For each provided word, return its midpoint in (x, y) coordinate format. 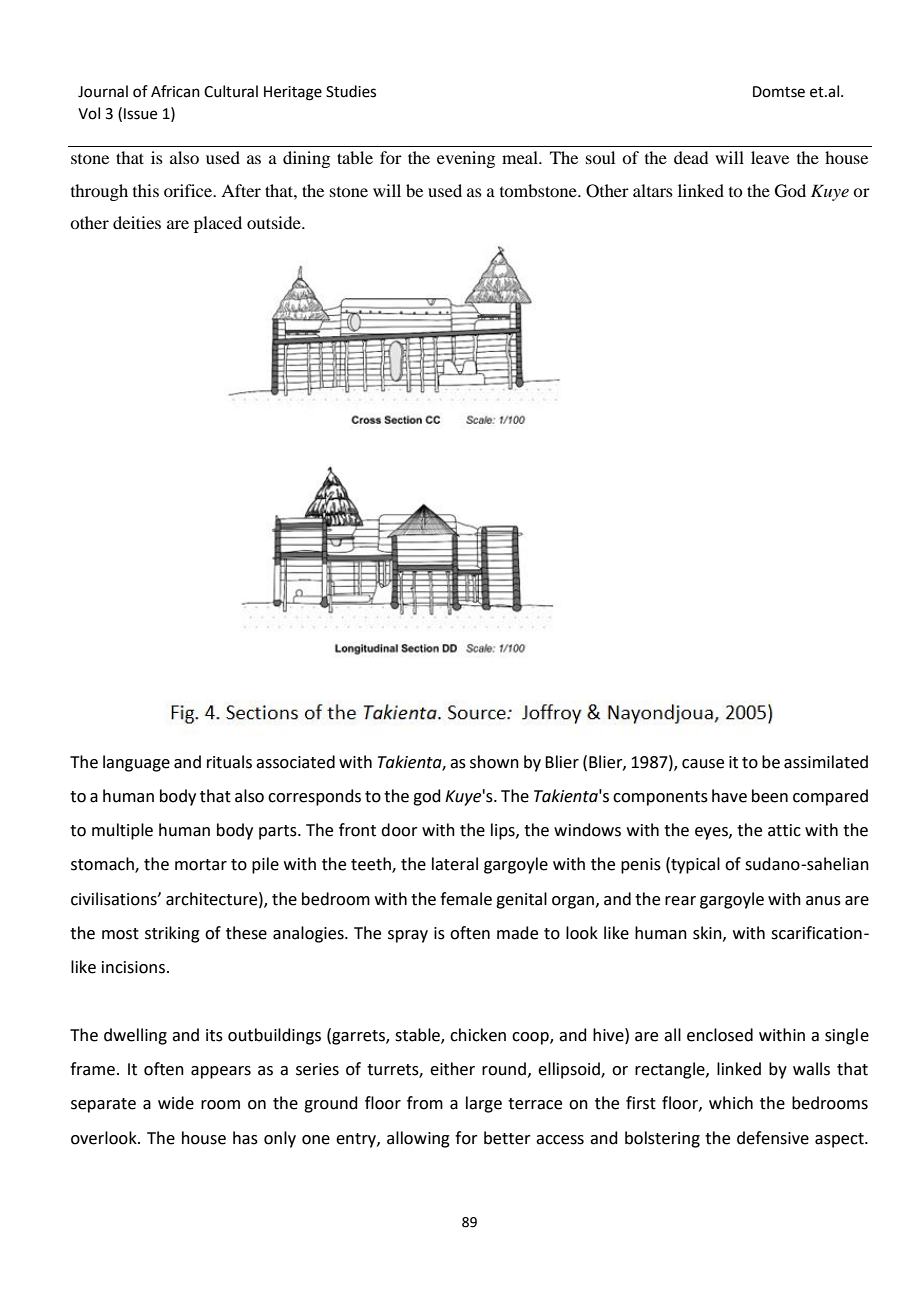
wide (176, 1103)
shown (494, 762)
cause (703, 764)
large (484, 1104)
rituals (229, 762)
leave (770, 157)
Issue (140, 114)
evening (466, 159)
